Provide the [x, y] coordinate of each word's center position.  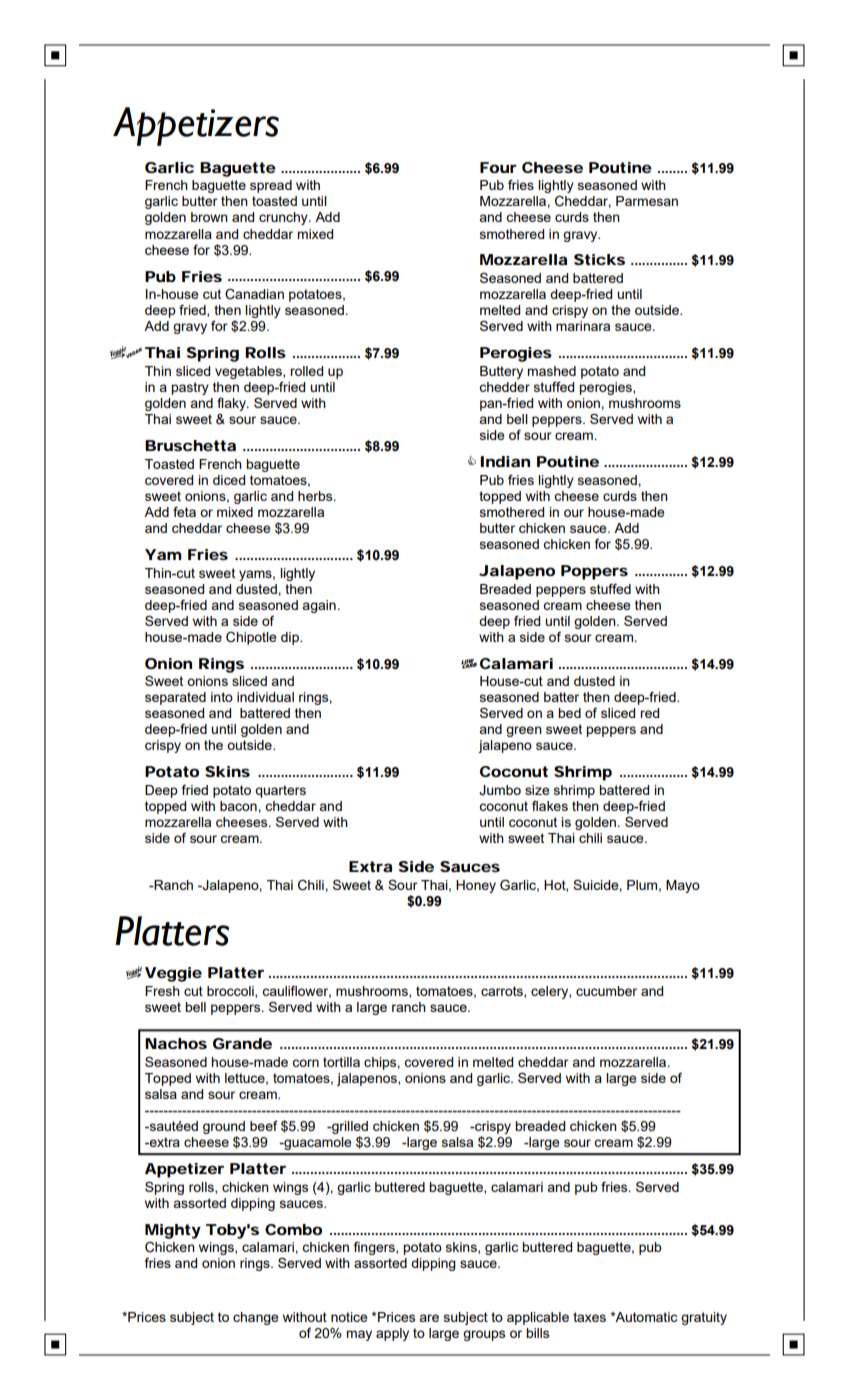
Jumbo [500, 790]
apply [392, 1334]
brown [209, 217]
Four [498, 167]
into [222, 697]
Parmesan [647, 201]
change [256, 1318]
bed [569, 713]
